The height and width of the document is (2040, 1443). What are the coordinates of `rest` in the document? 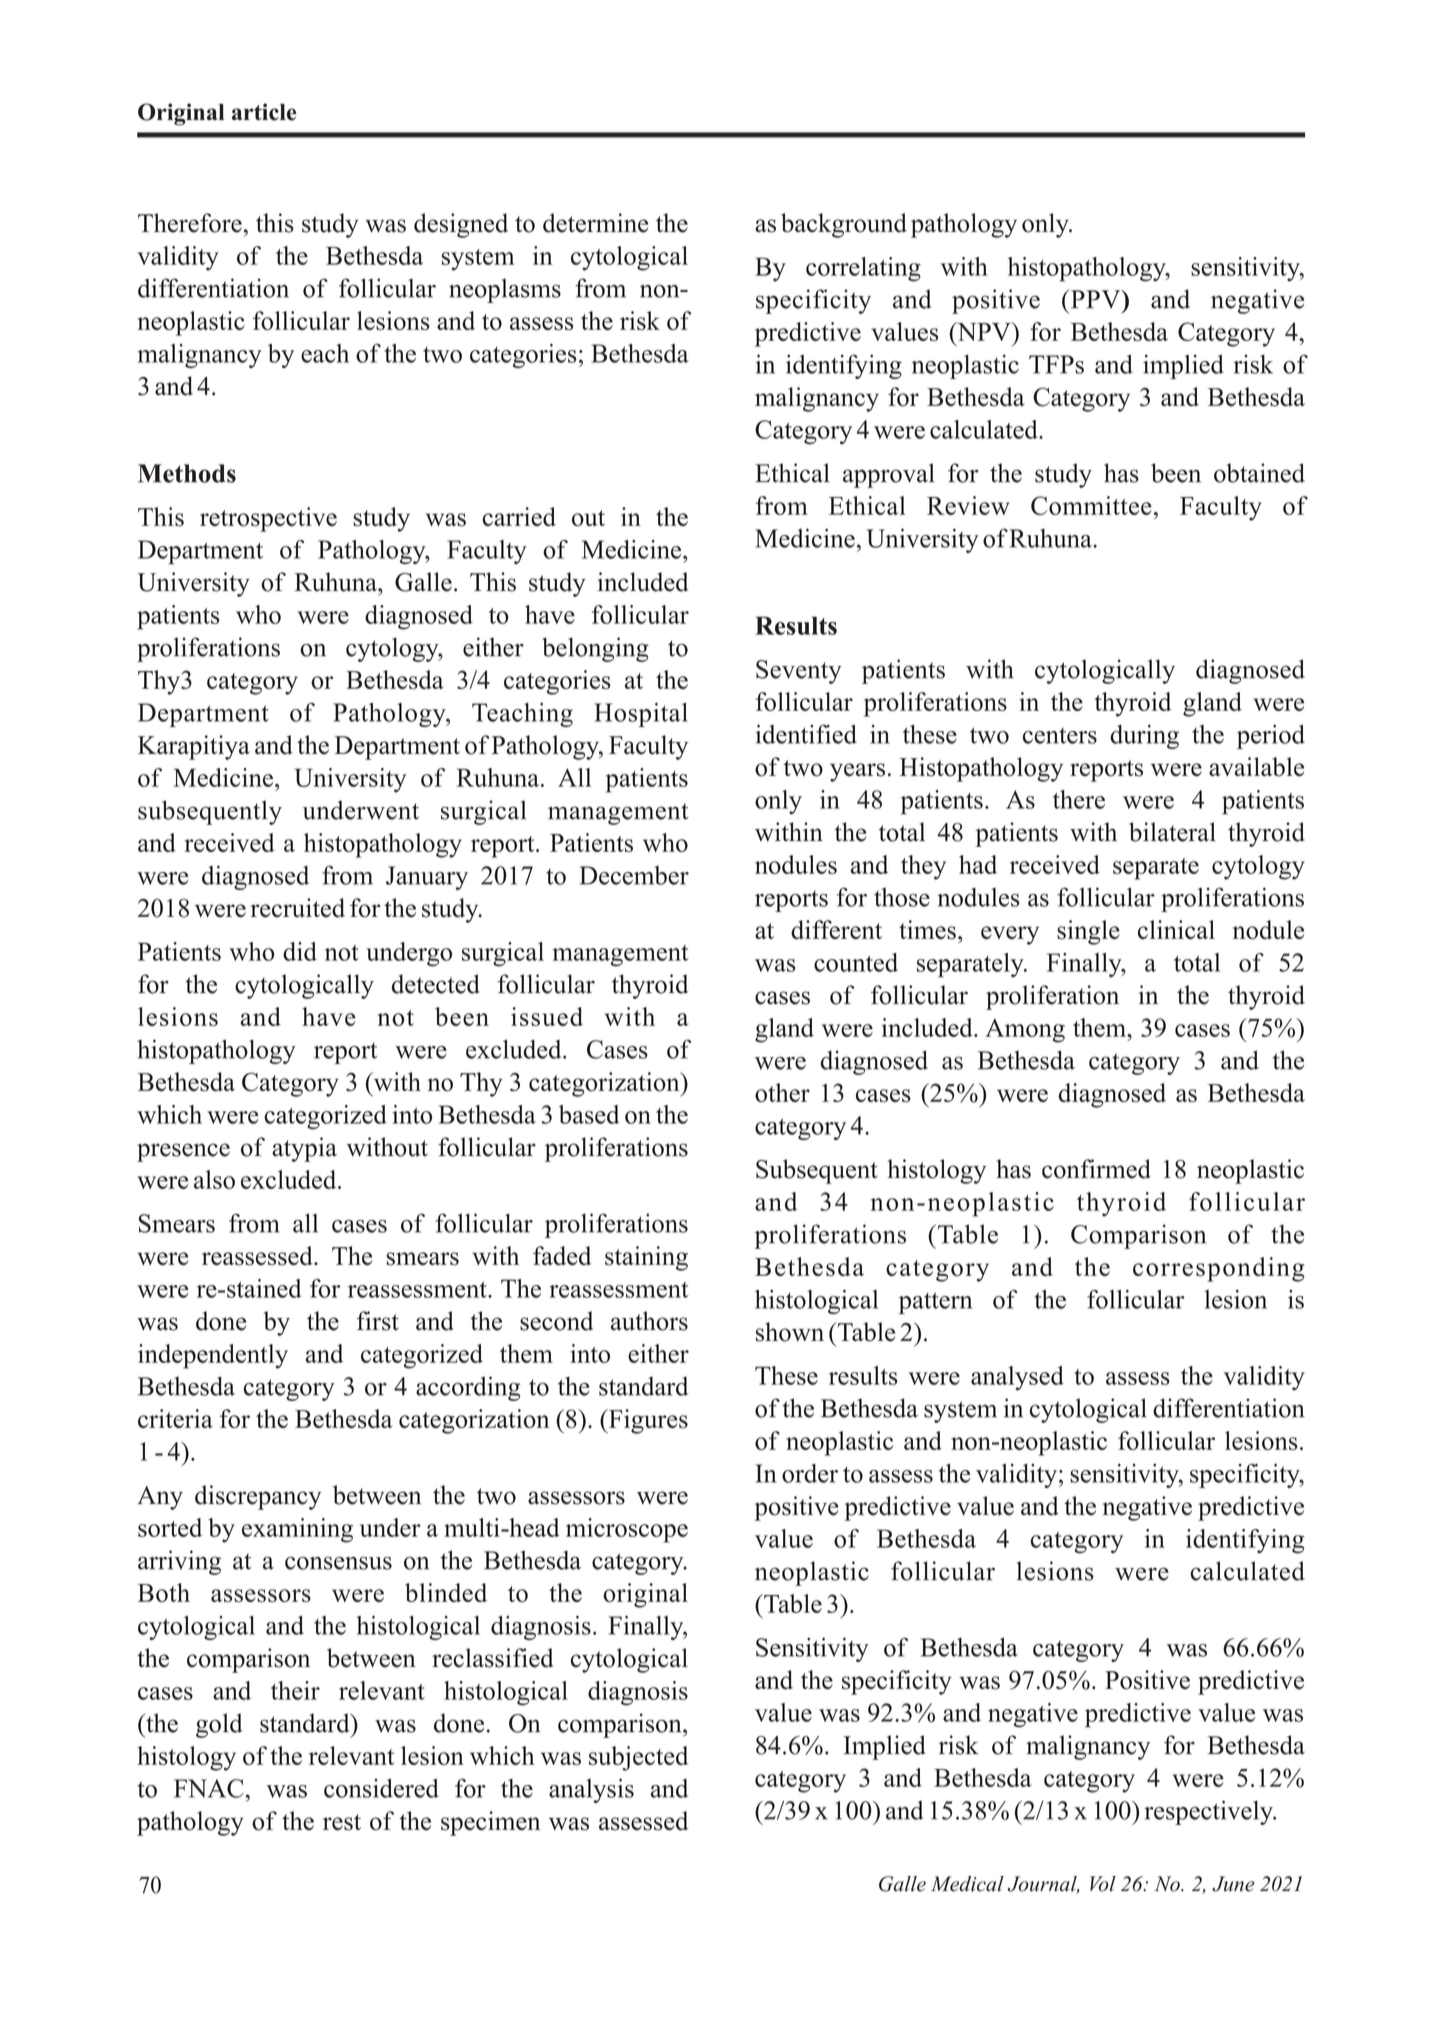 It's located at (342, 1822).
